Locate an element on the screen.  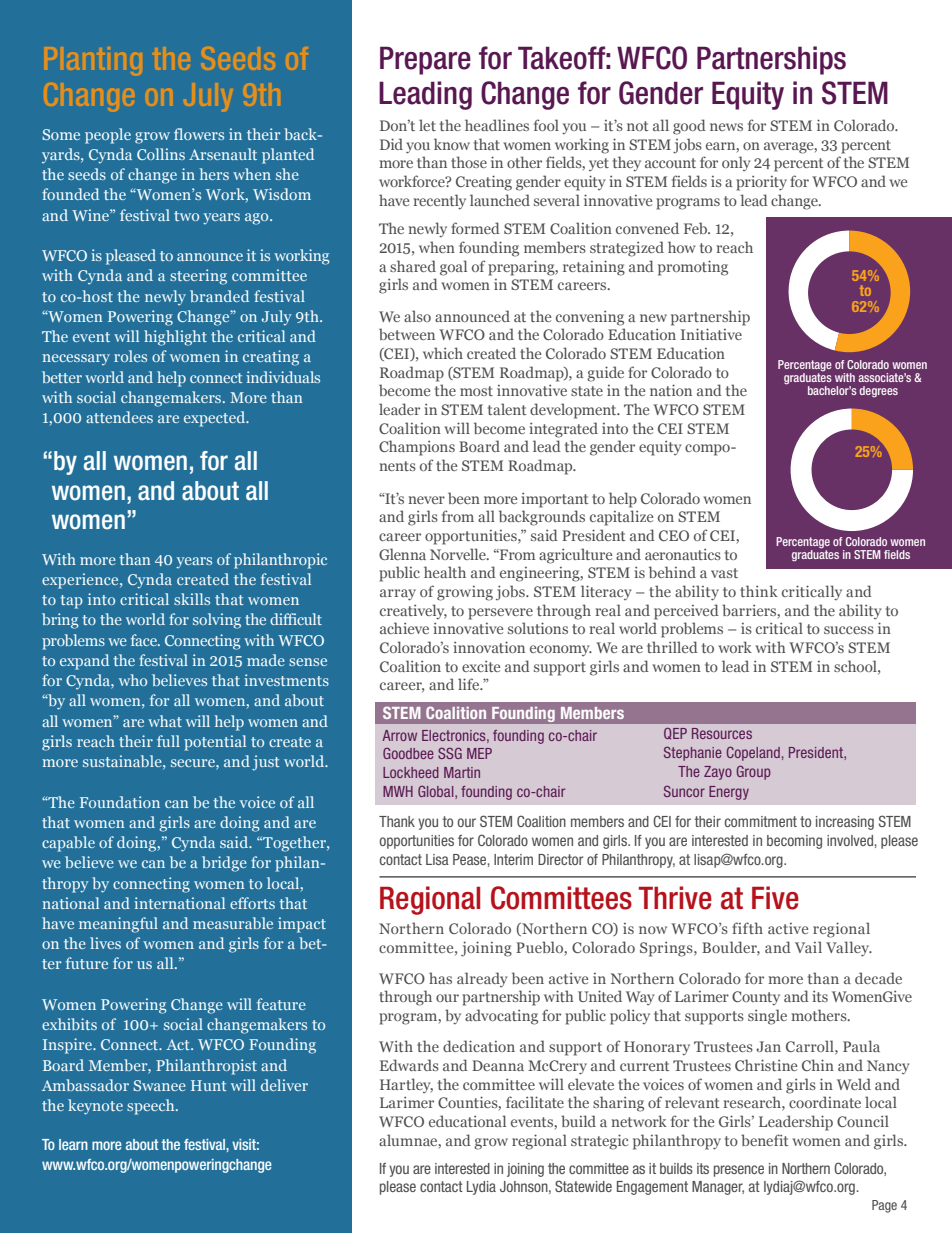
flowers is located at coordinates (199, 134).
